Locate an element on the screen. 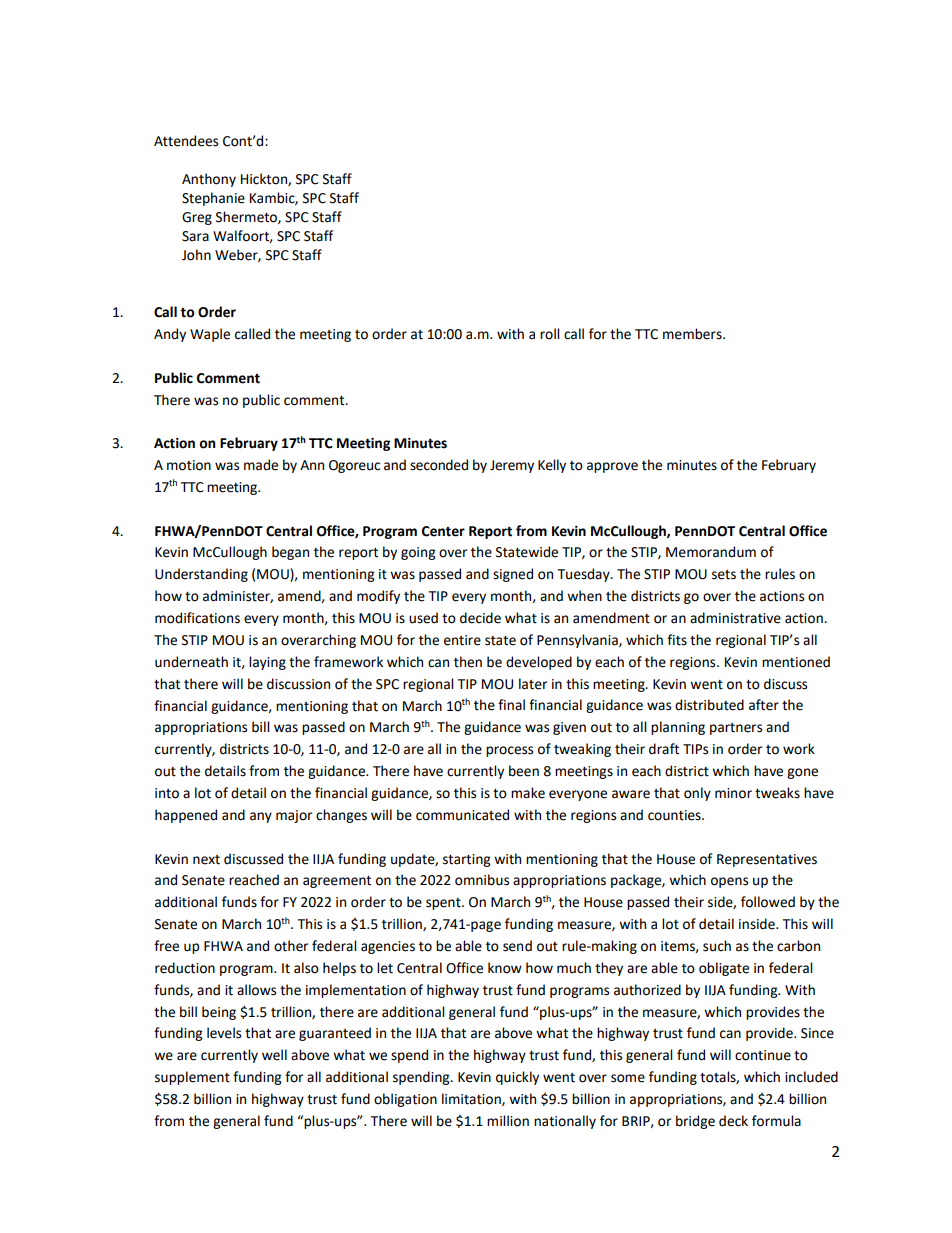  made is located at coordinates (261, 465).
